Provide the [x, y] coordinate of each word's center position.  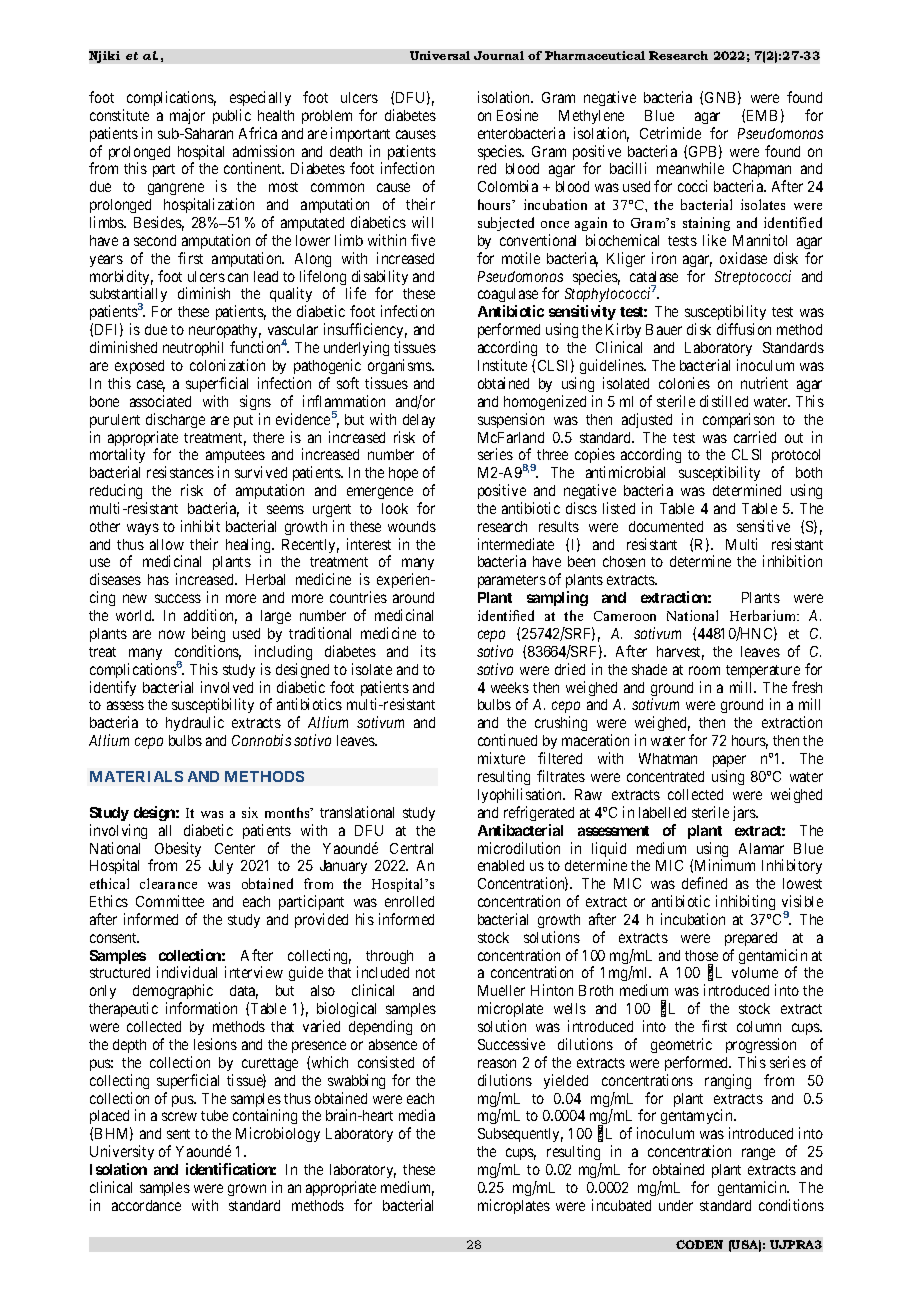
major [187, 116]
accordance [146, 1205]
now [172, 634]
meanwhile [690, 168]
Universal [440, 55]
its [428, 651]
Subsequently [520, 1135]
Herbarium [764, 615]
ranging [728, 1081]
